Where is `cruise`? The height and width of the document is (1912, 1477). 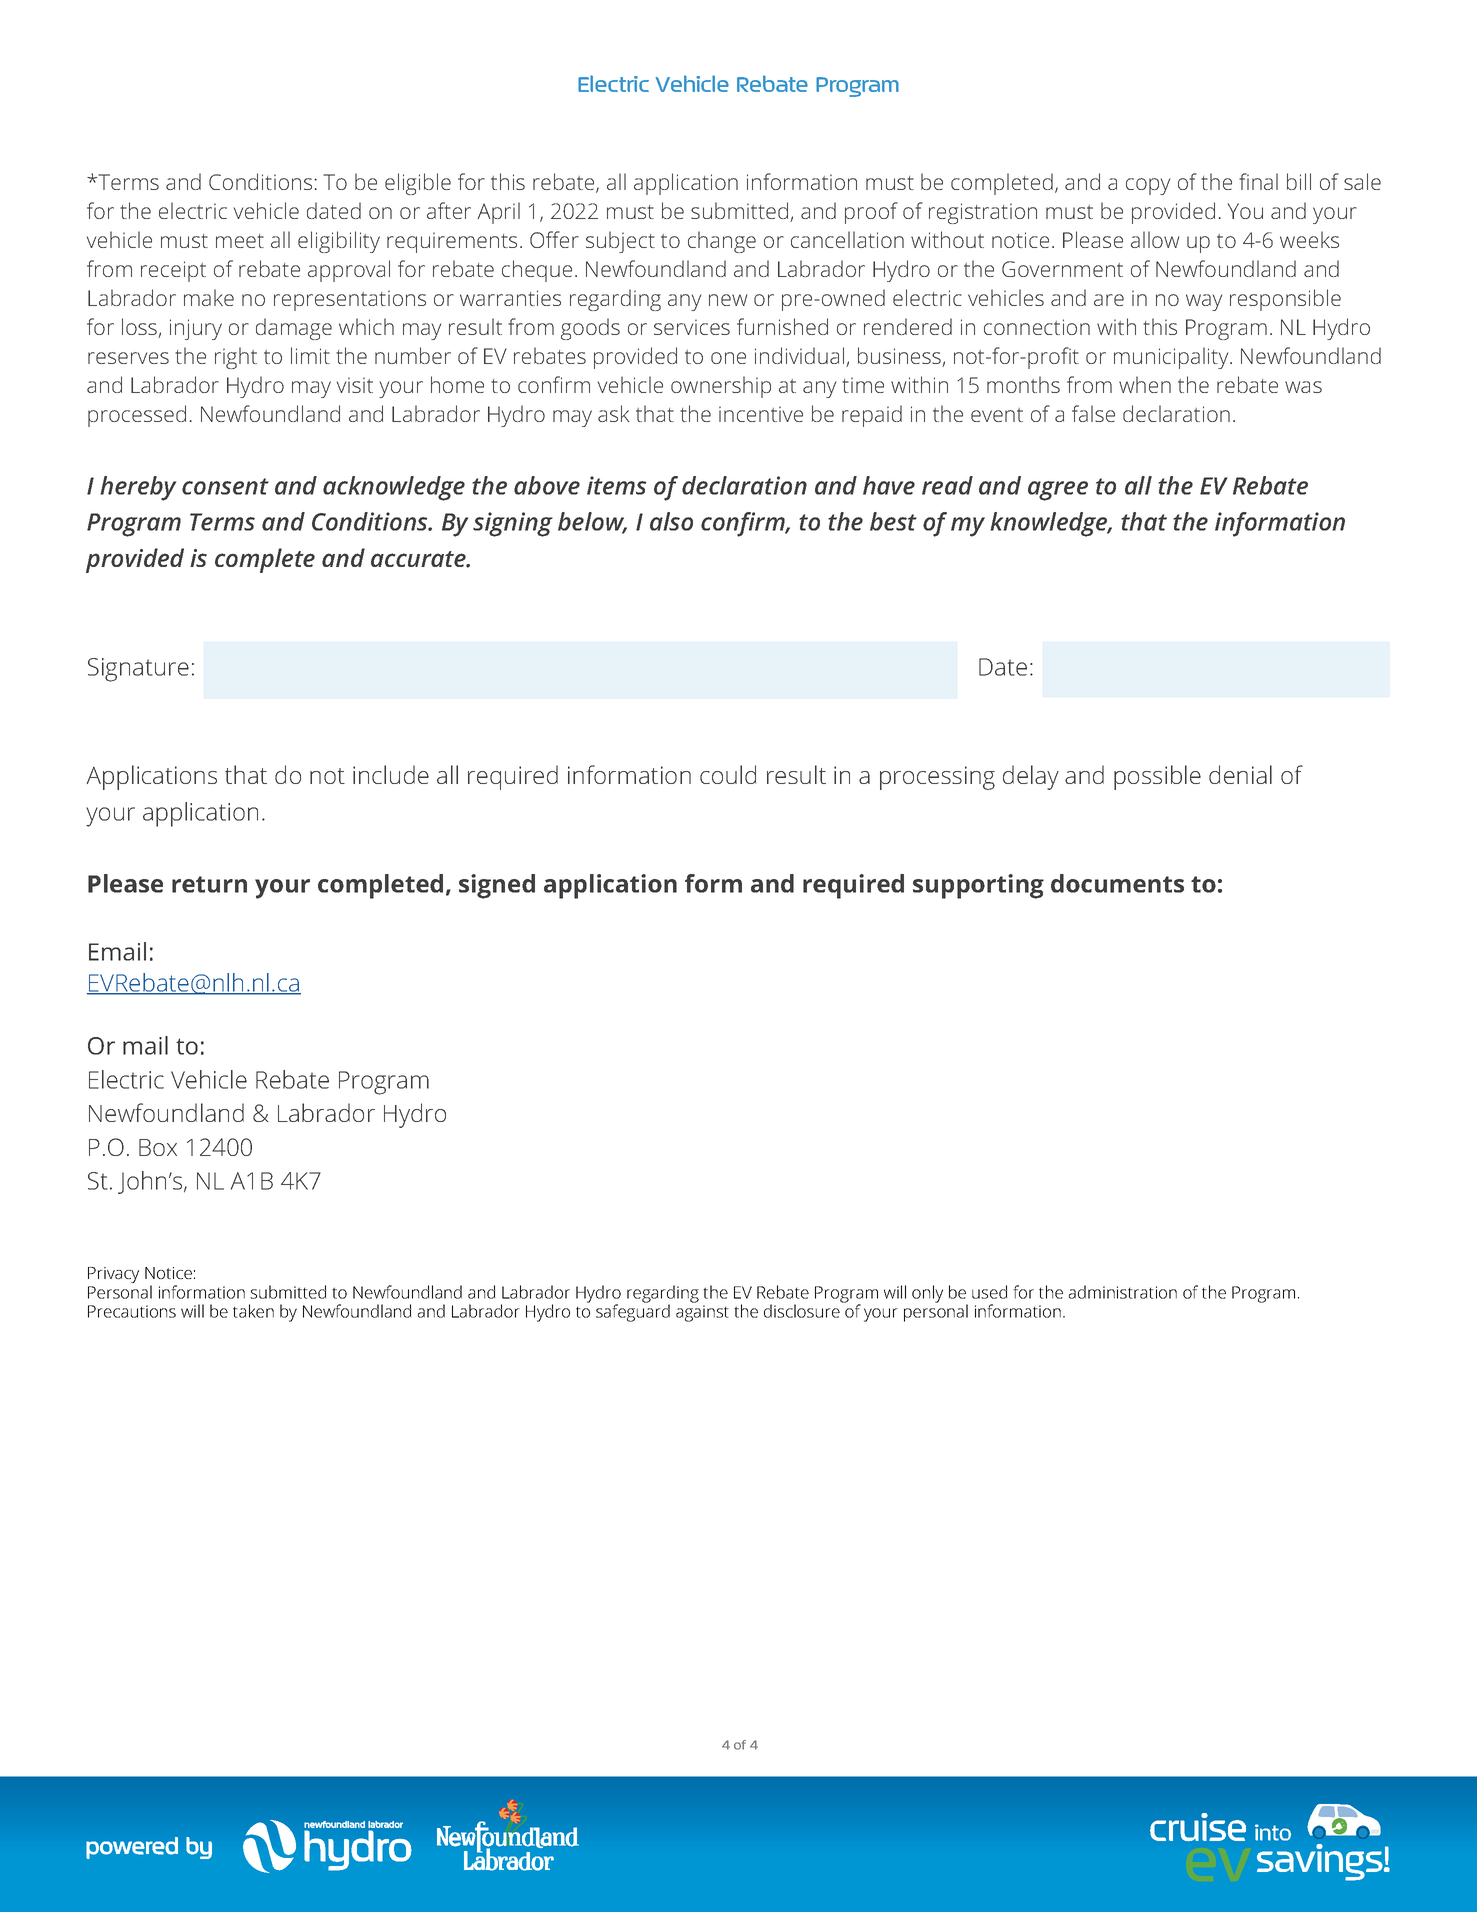
cruise is located at coordinates (1198, 1827).
